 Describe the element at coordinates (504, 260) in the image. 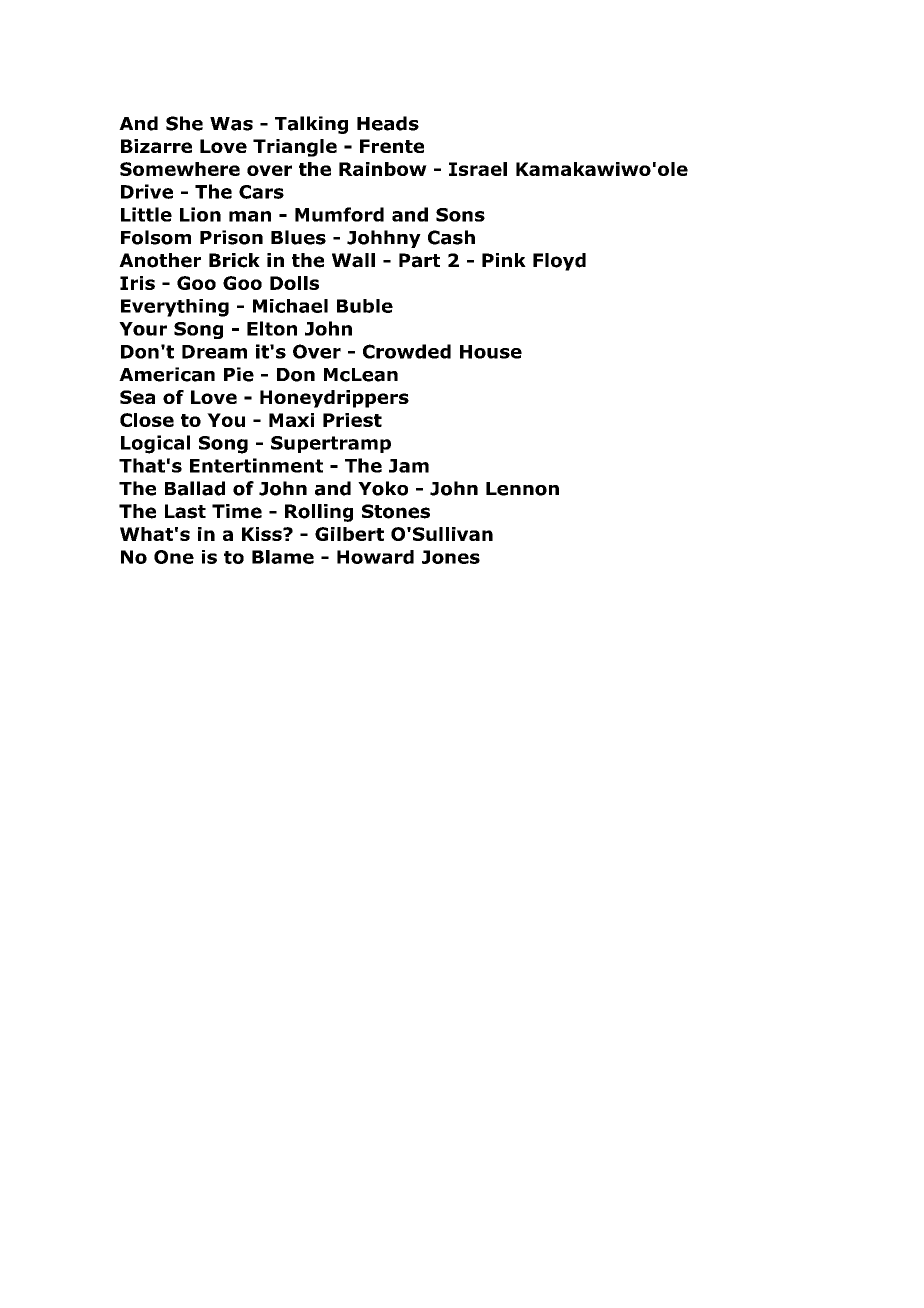

I see `Pink` at that location.
